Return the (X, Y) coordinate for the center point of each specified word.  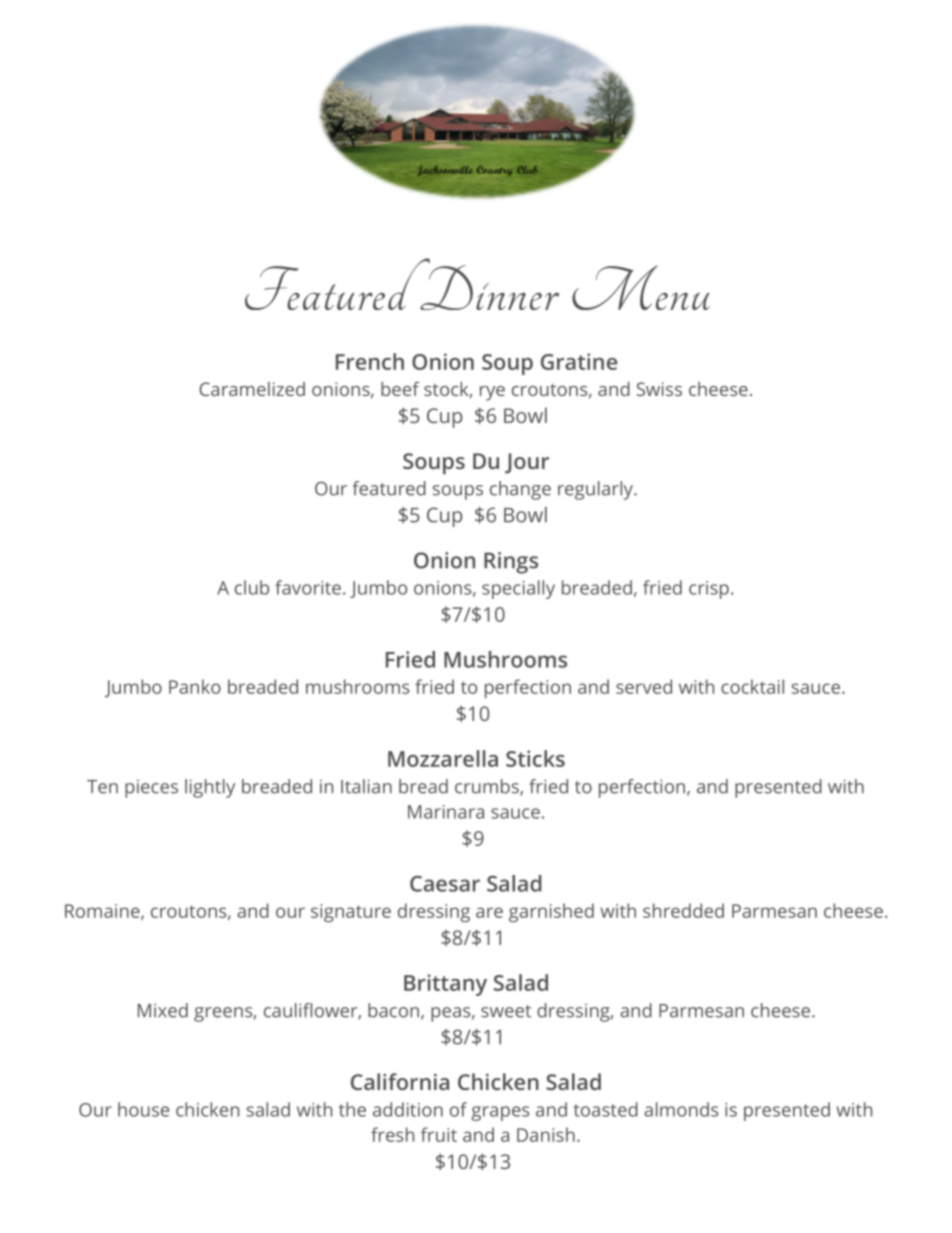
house (143, 1109)
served (644, 686)
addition (408, 1109)
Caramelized (252, 389)
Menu (641, 287)
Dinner (488, 286)
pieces (151, 788)
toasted (605, 1109)
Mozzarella (443, 758)
